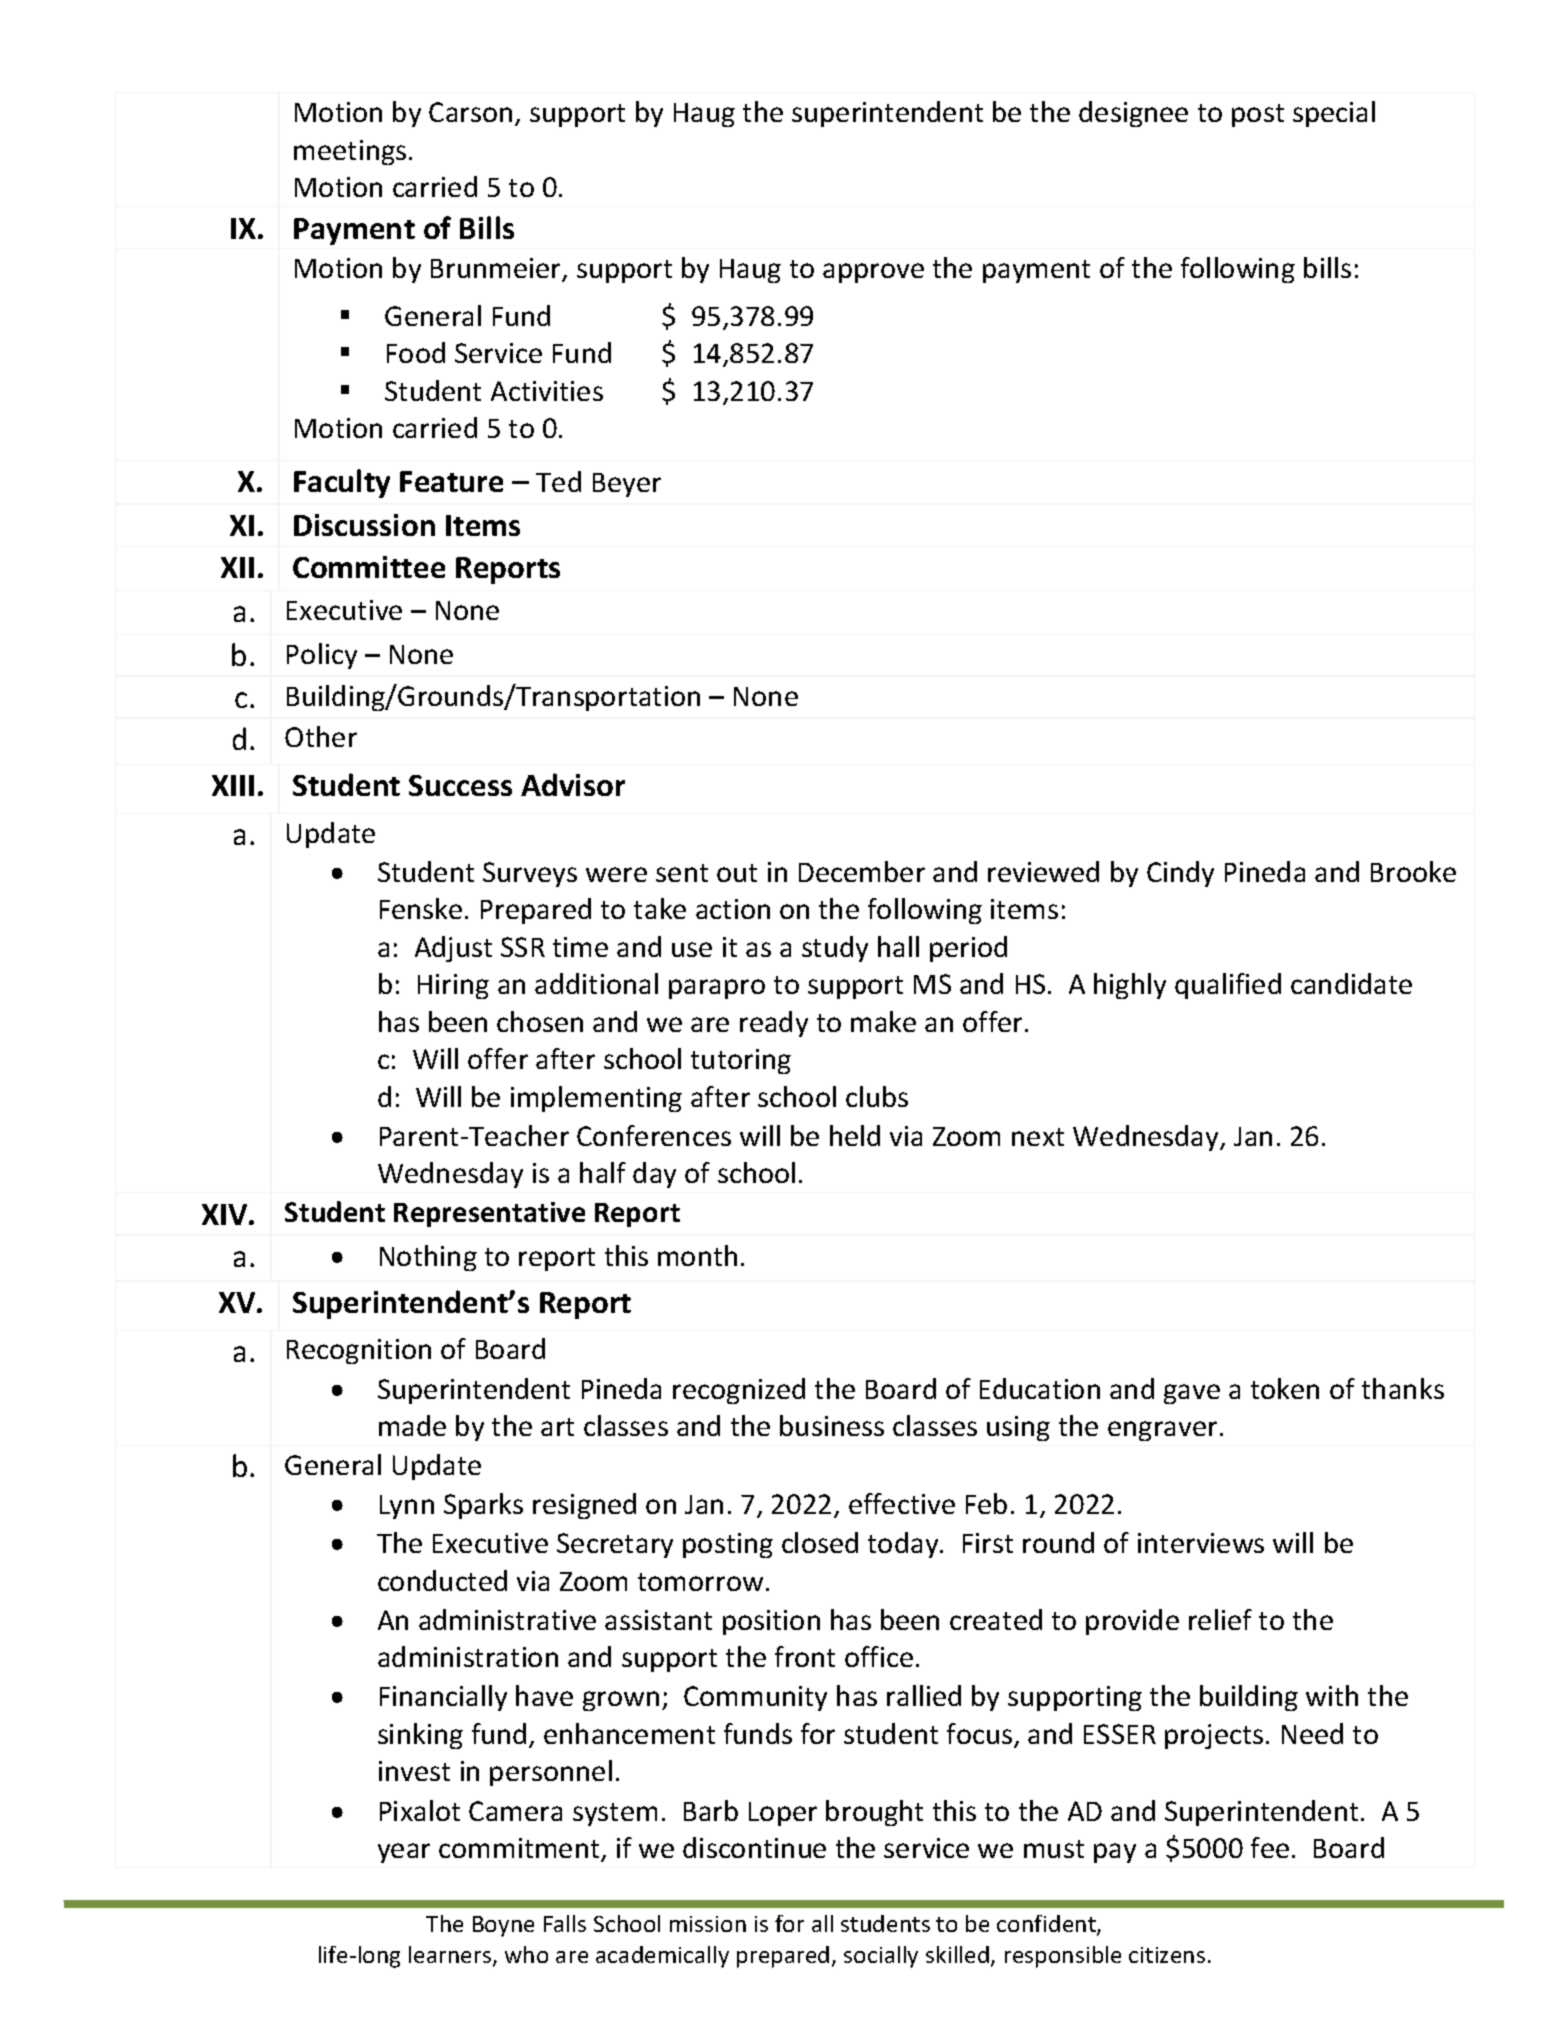  What do you see at coordinates (774, 1024) in the document?
I see `ready` at bounding box center [774, 1024].
